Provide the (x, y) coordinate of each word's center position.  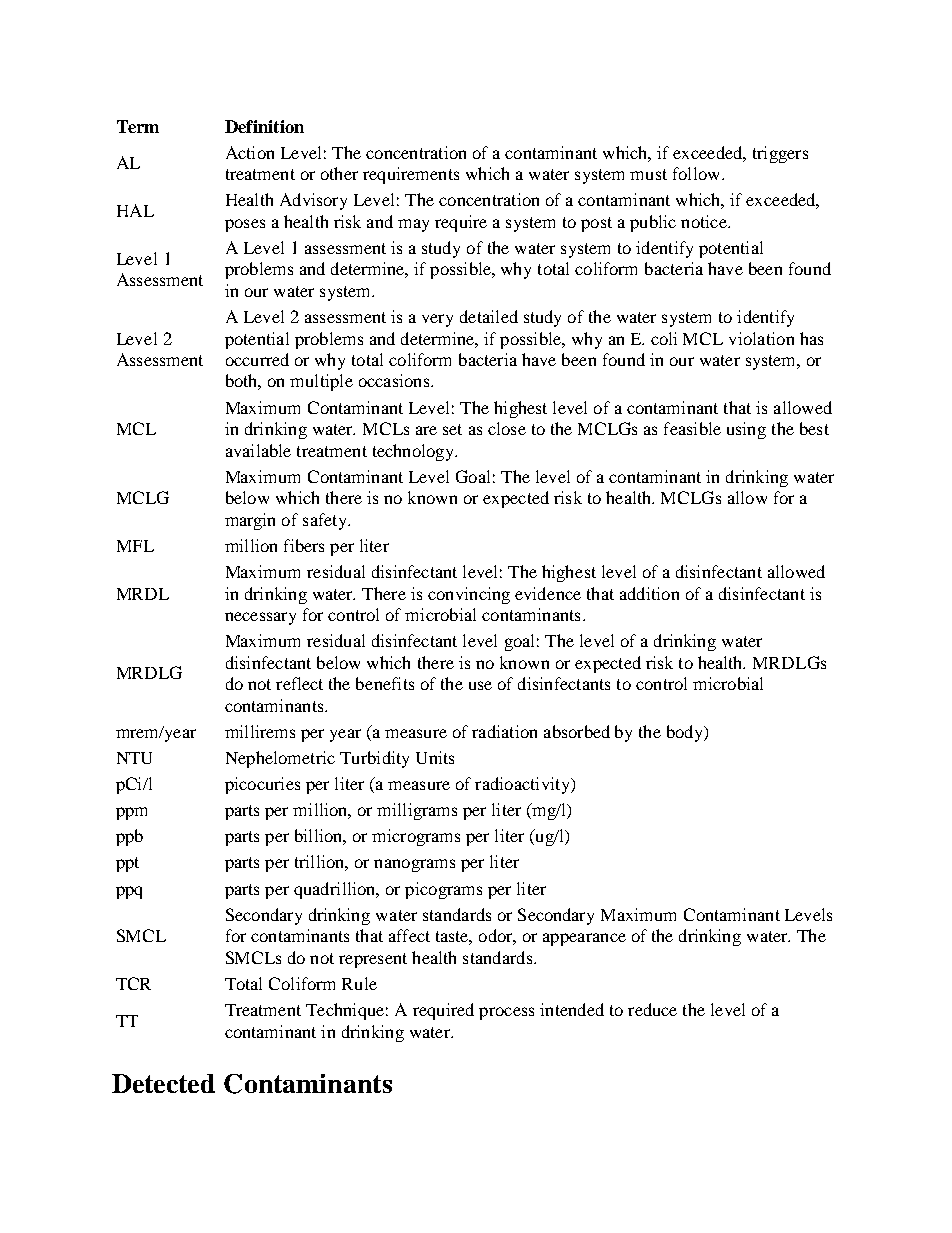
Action (250, 152)
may (413, 225)
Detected (163, 1083)
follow (698, 173)
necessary (260, 618)
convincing (469, 595)
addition (649, 593)
